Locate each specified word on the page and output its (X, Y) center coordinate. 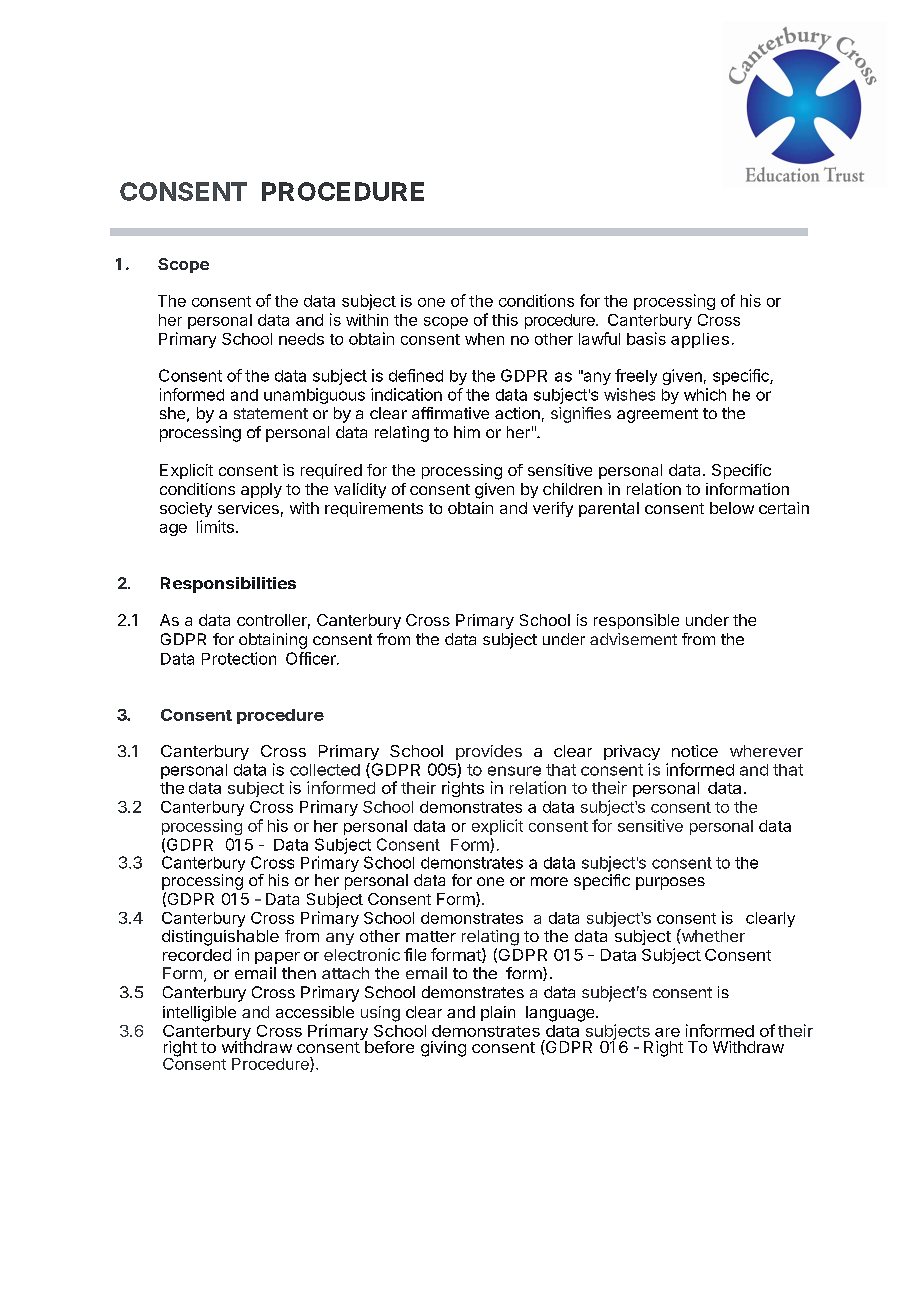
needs (301, 339)
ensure (514, 771)
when (484, 339)
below (732, 508)
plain (498, 1013)
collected (325, 770)
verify (553, 509)
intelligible (199, 1014)
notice (695, 751)
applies (700, 340)
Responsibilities (228, 585)
